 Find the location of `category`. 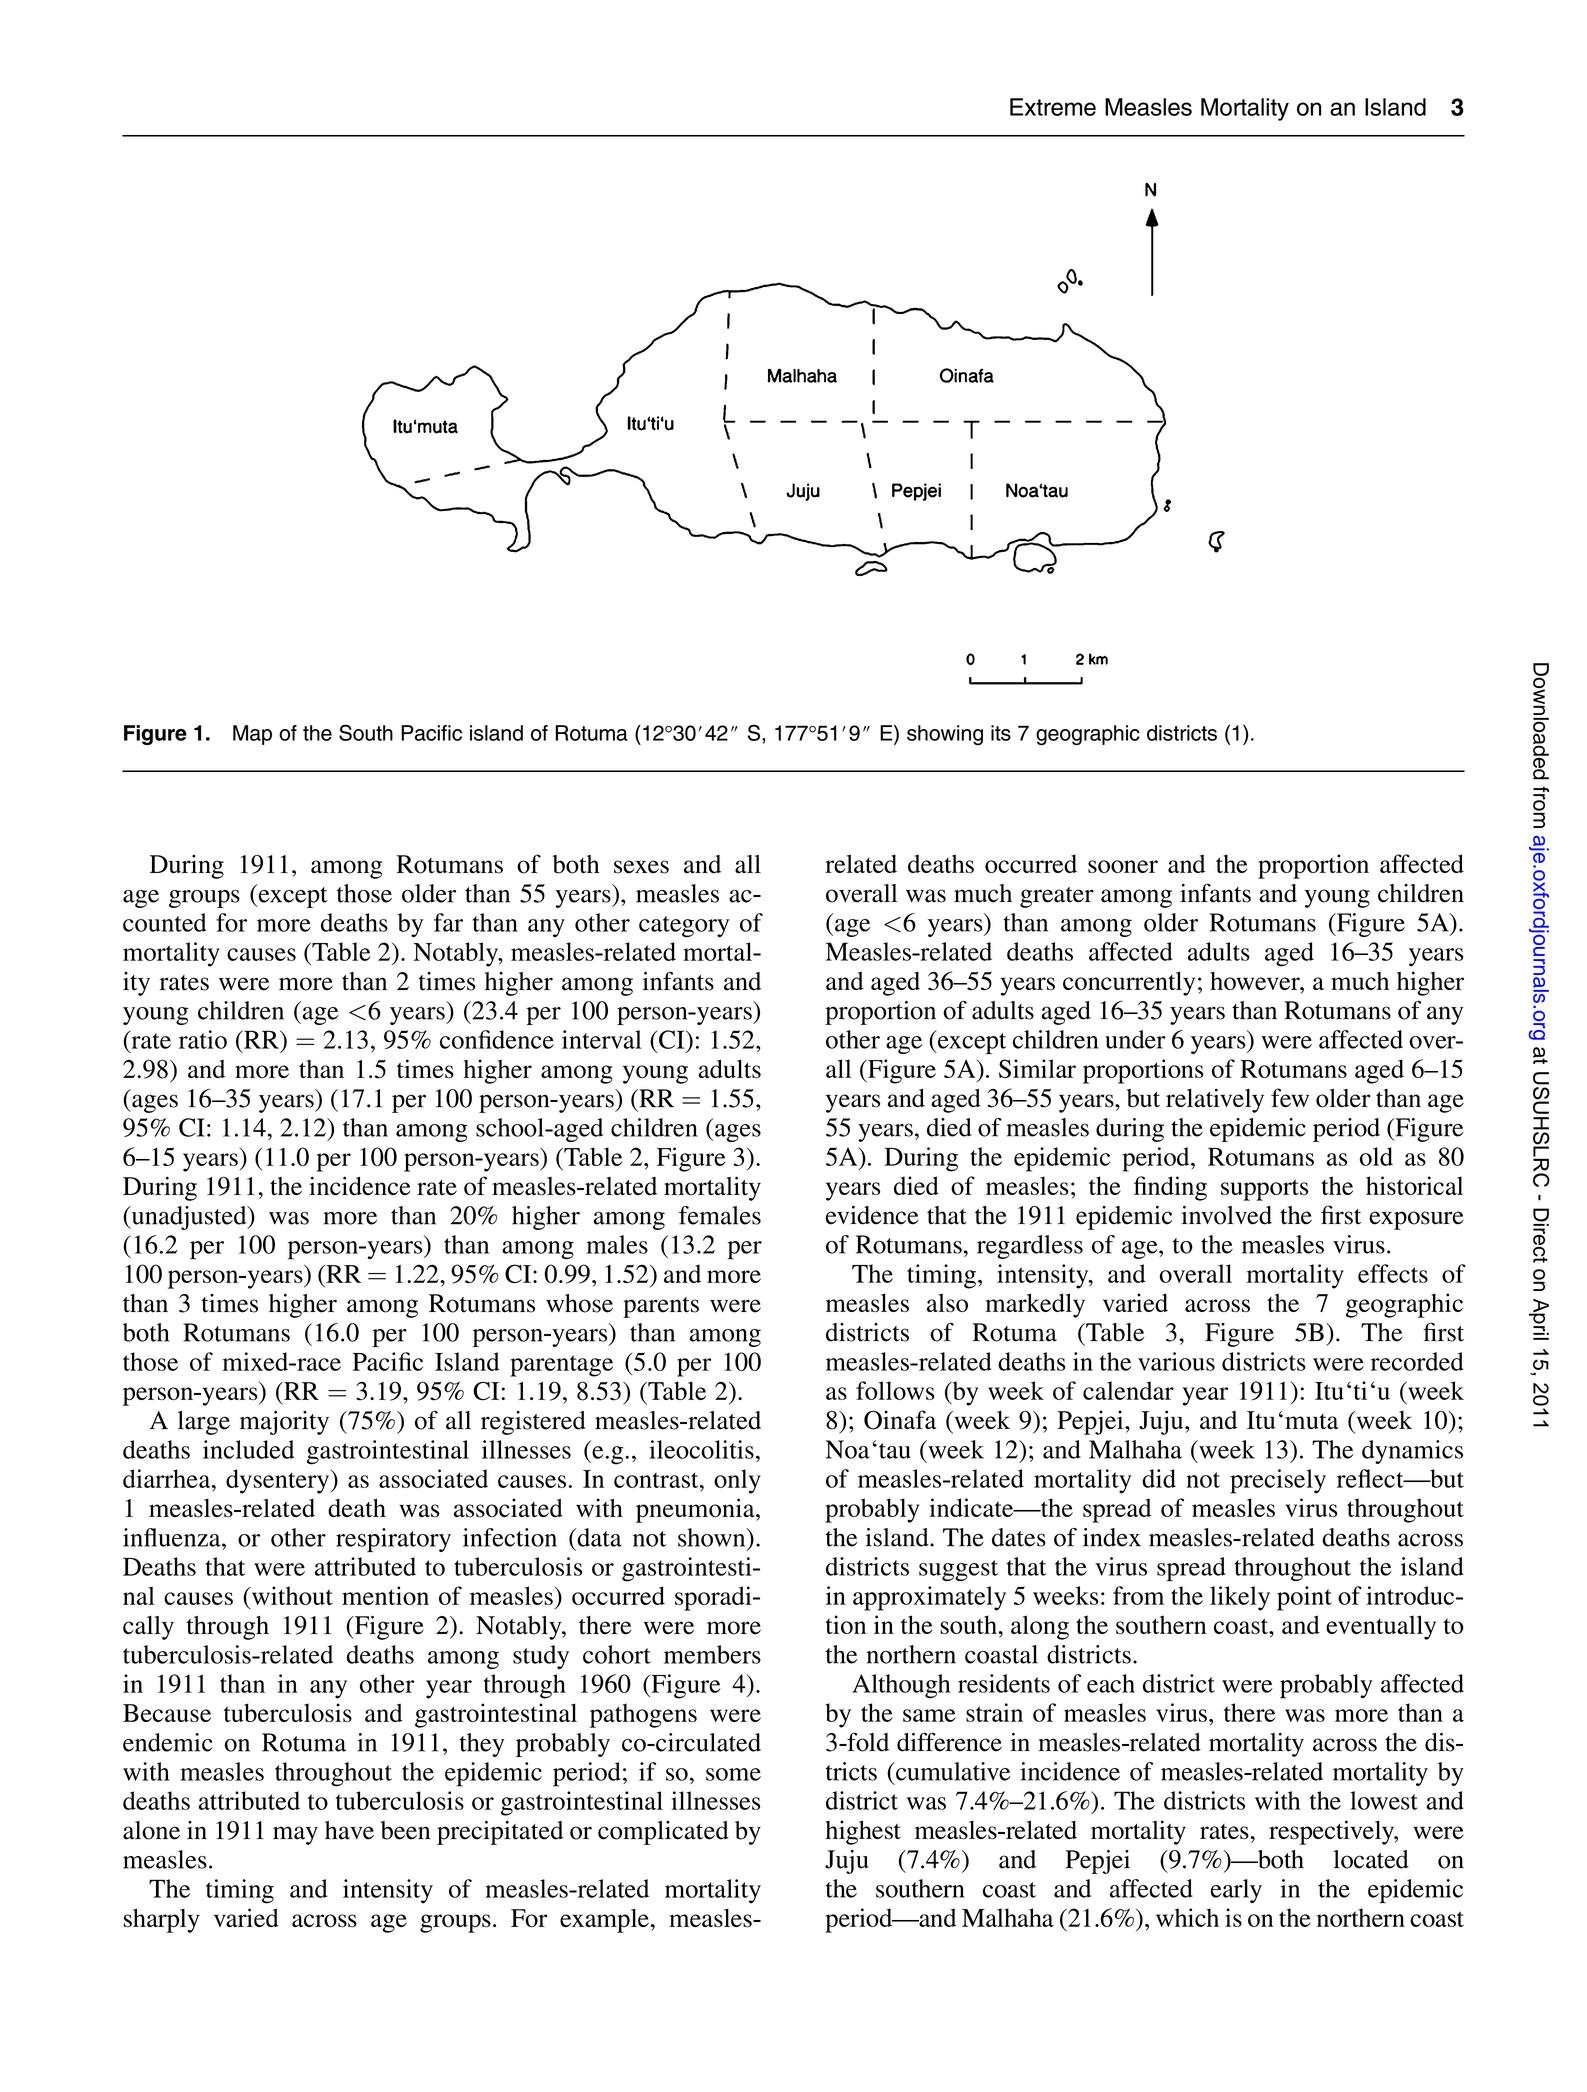

category is located at coordinates (684, 927).
